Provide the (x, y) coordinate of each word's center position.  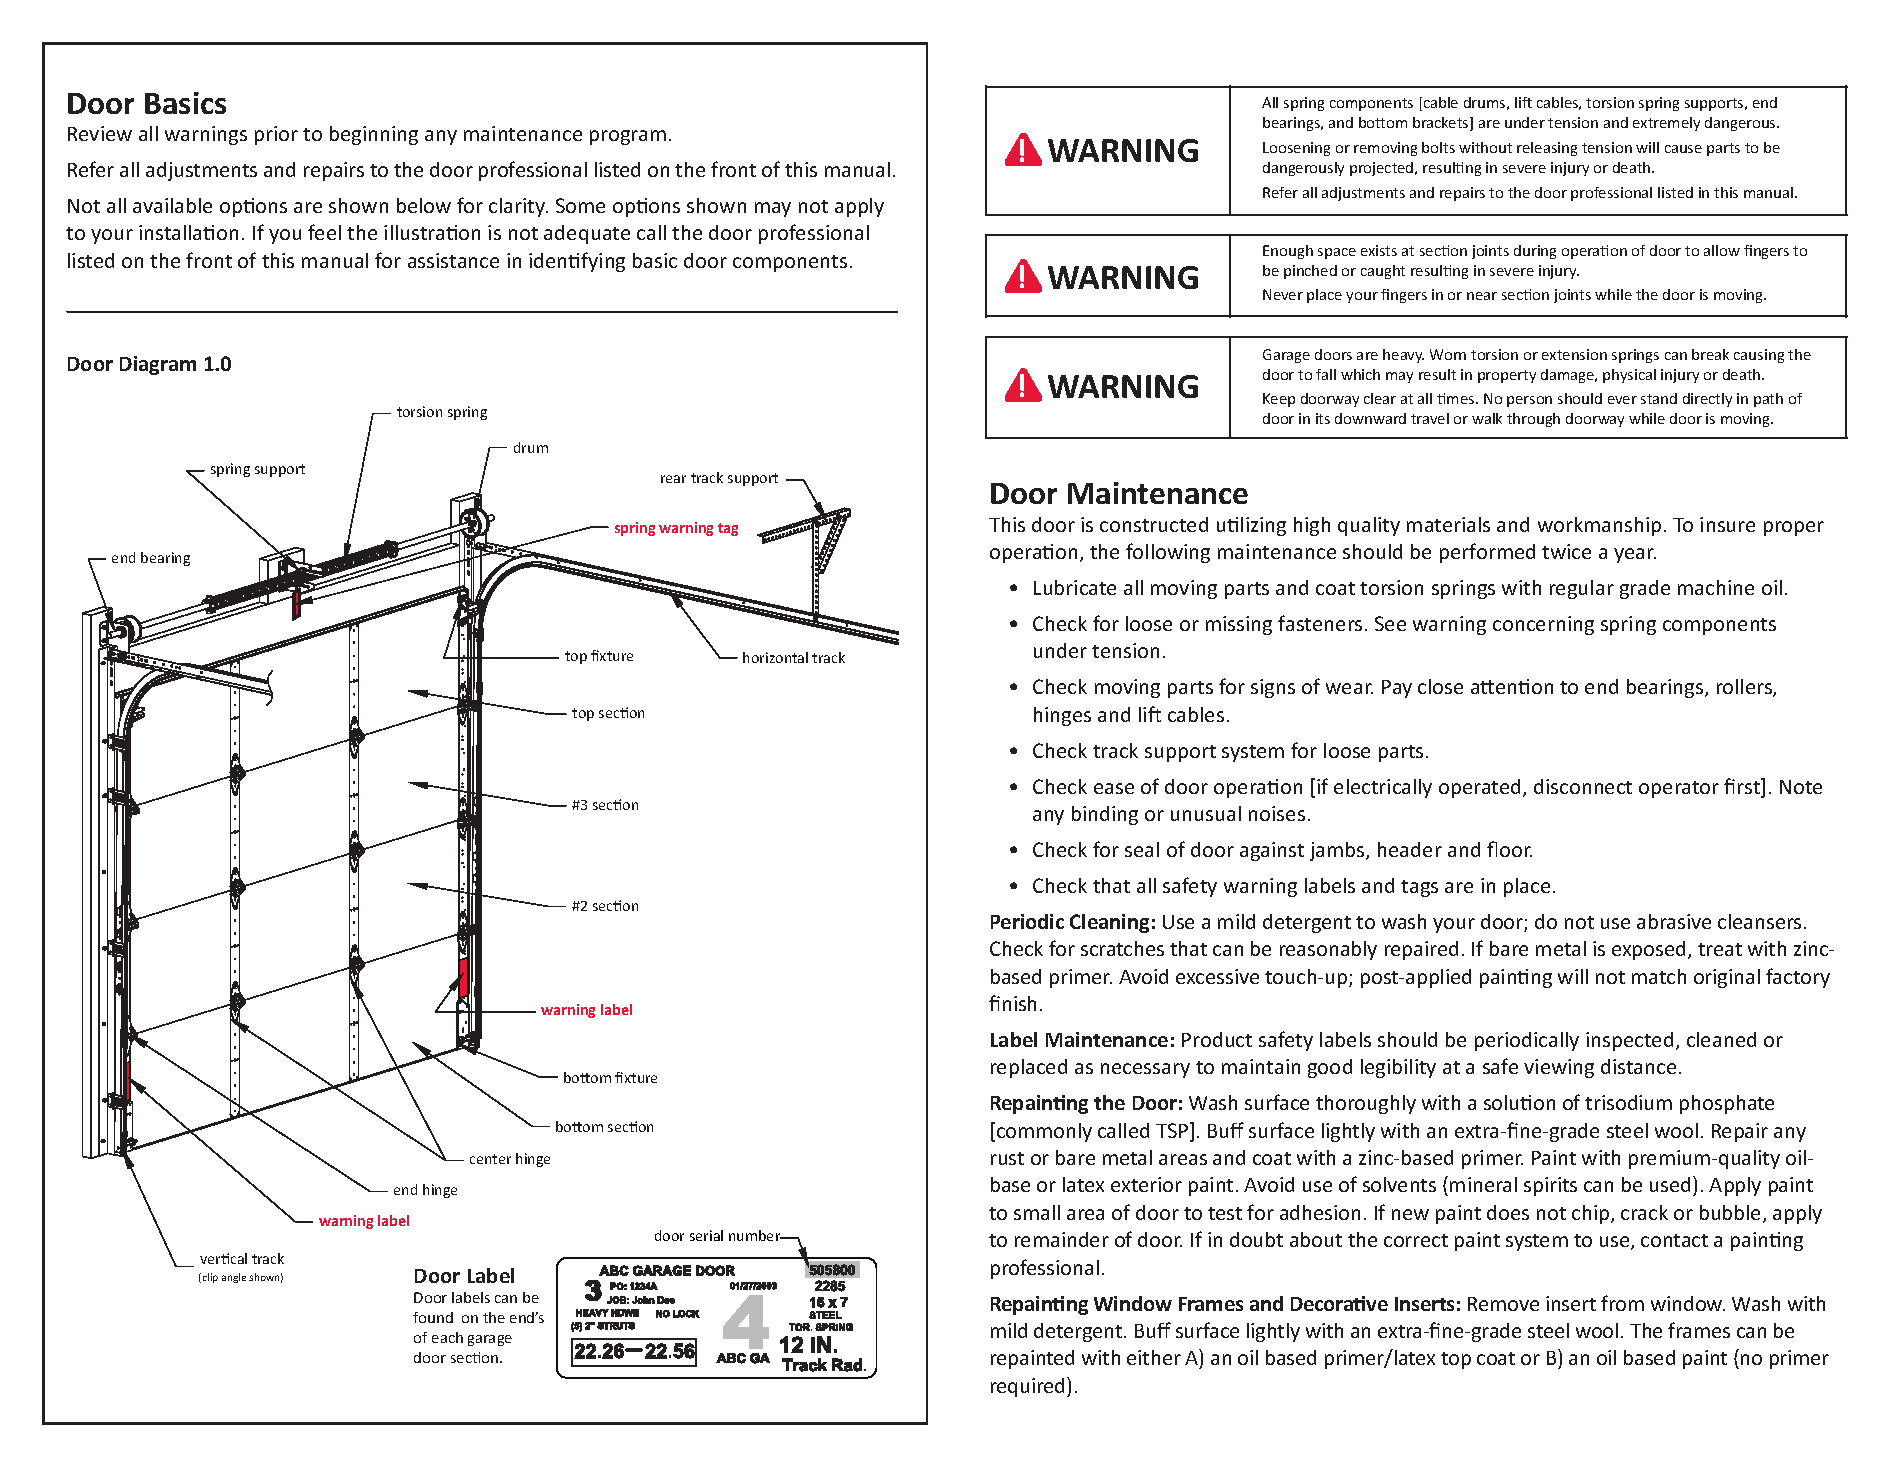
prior (276, 135)
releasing (1547, 149)
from (1622, 1303)
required (1029, 1387)
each (447, 1337)
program (628, 137)
